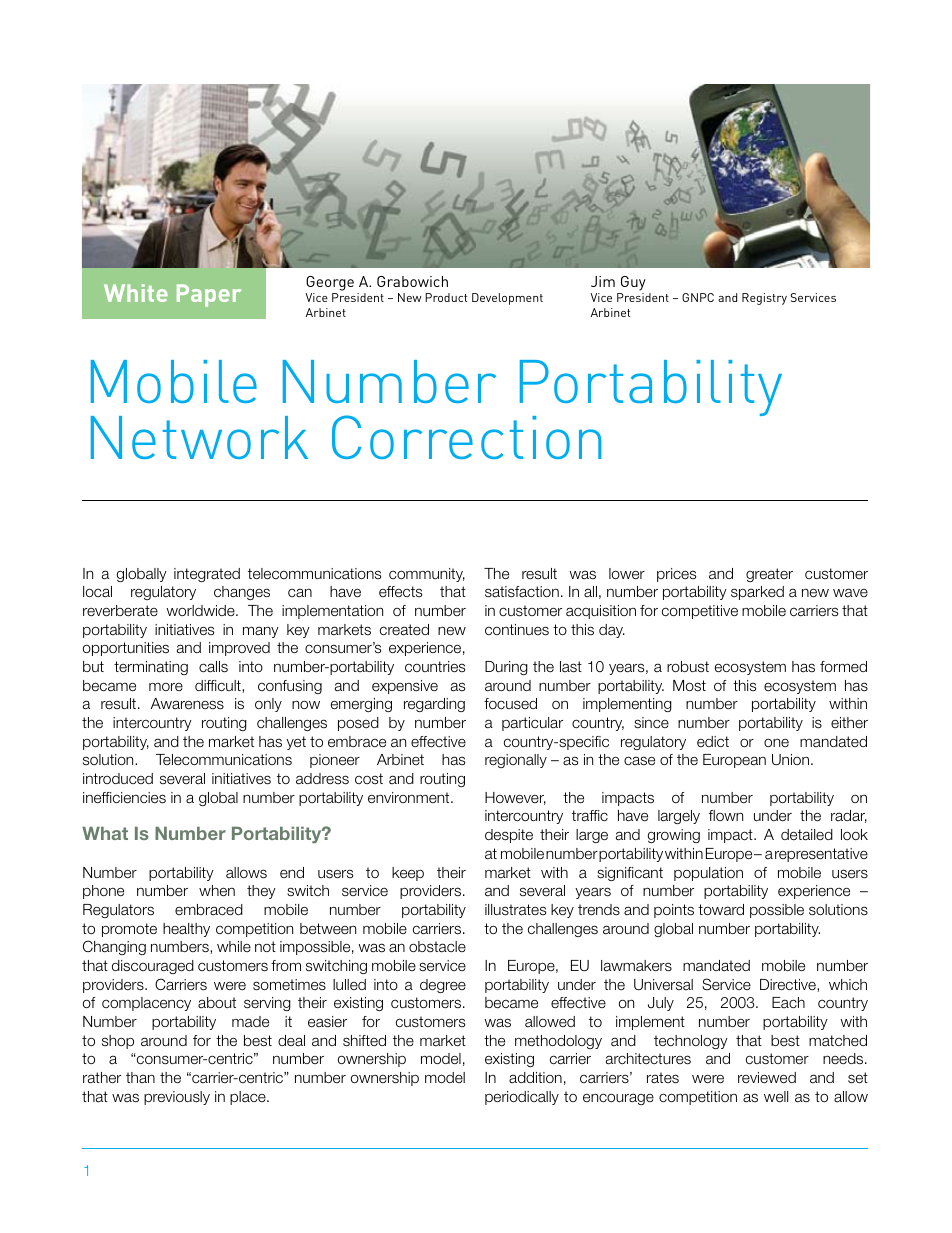 This screenshot has width=952, height=1233. I want to click on addition, so click(535, 1078).
